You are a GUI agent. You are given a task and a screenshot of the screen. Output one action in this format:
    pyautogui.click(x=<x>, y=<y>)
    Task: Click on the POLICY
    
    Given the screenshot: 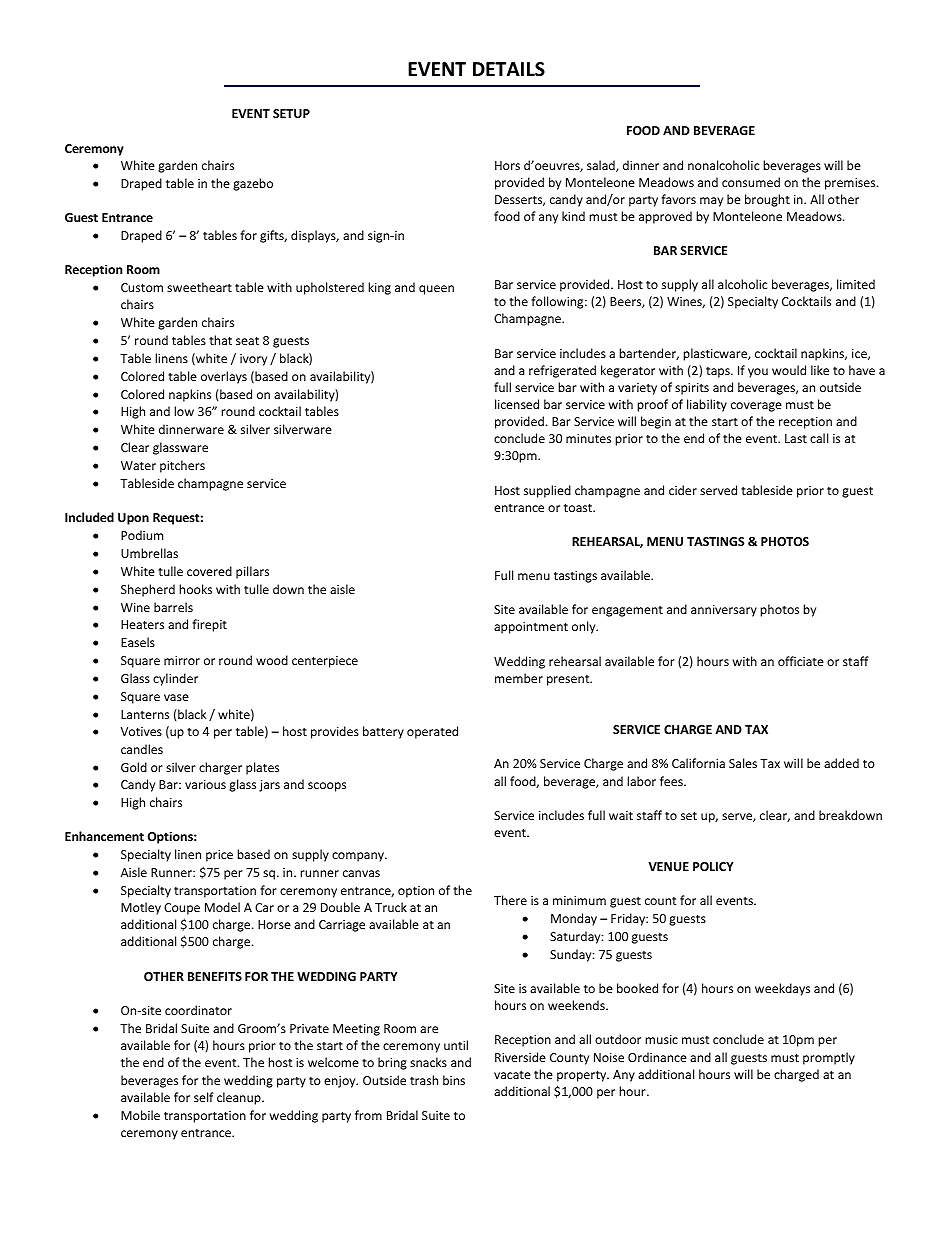 What is the action you would take?
    pyautogui.click(x=713, y=866)
